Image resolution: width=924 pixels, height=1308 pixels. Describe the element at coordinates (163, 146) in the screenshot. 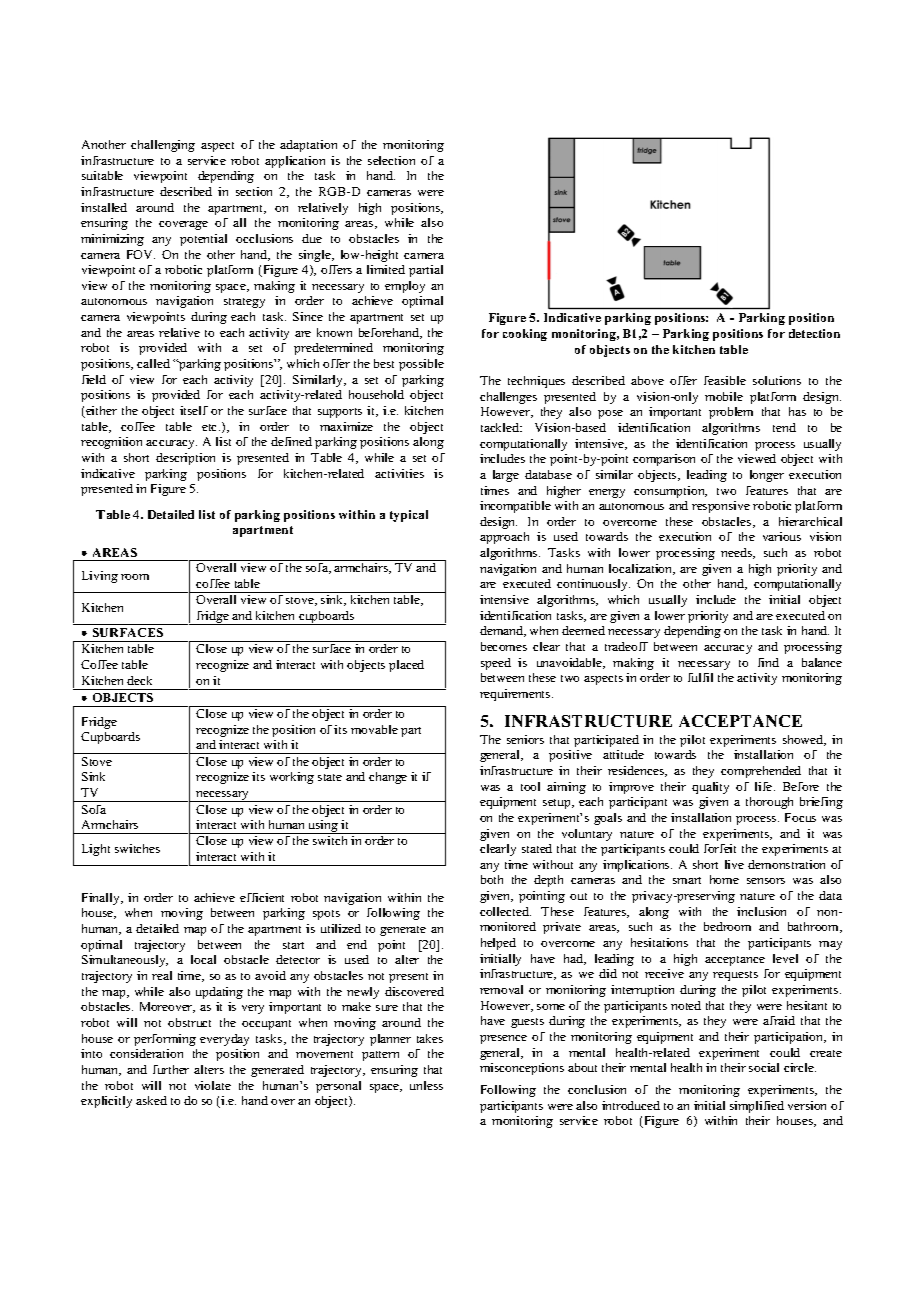

I see `challenging` at that location.
